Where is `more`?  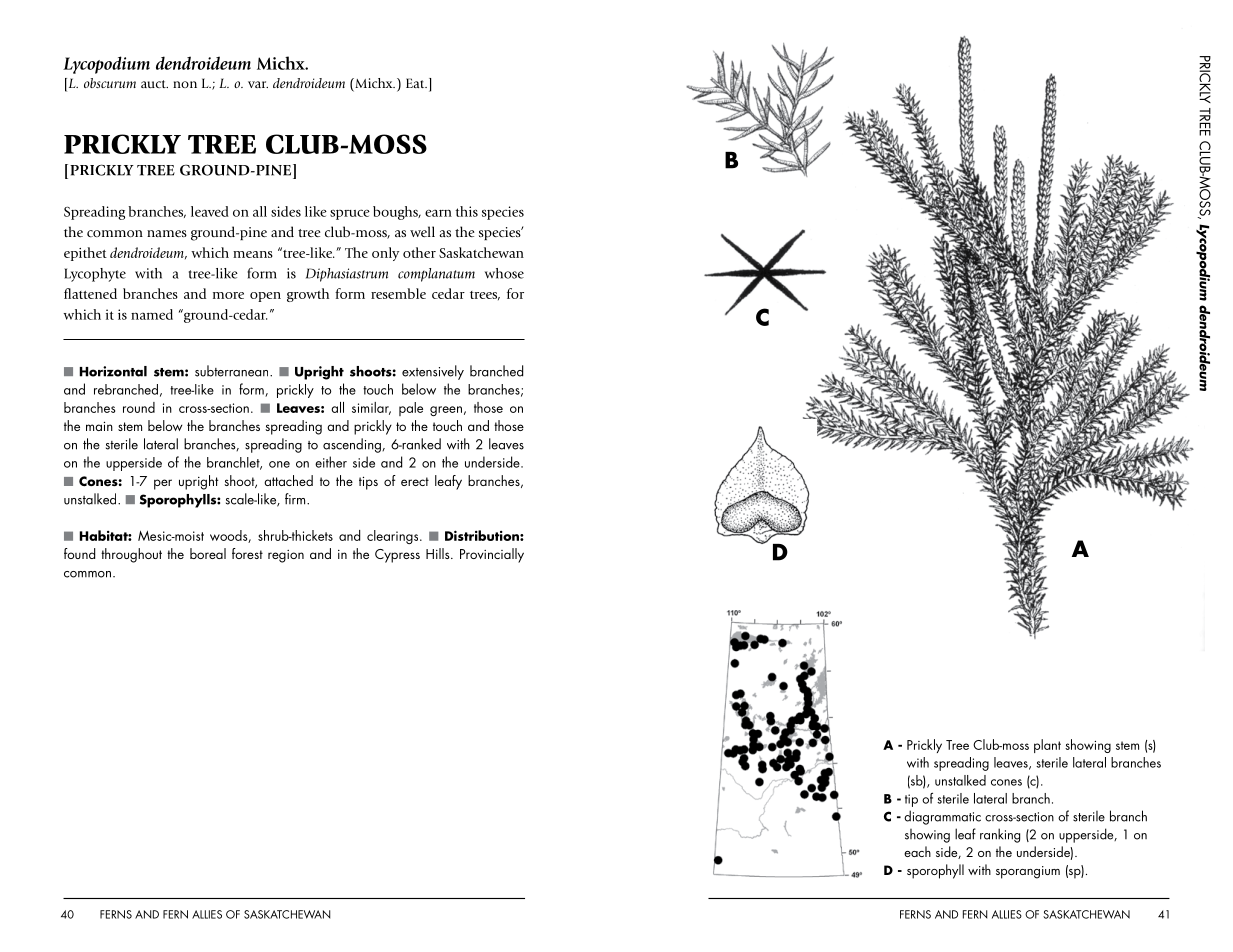 more is located at coordinates (228, 295).
